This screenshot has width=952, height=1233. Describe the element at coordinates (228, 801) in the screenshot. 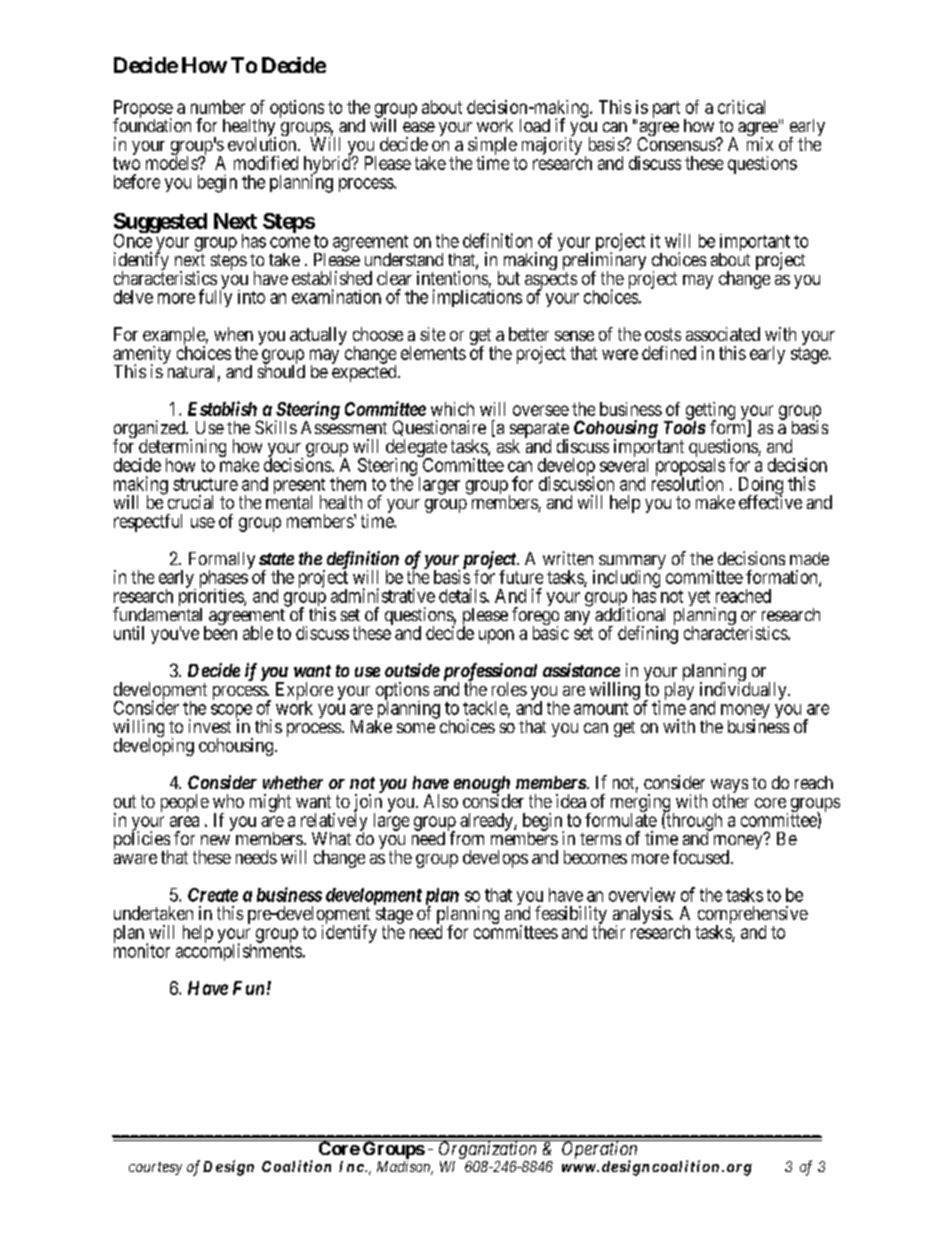

I see `who` at that location.
